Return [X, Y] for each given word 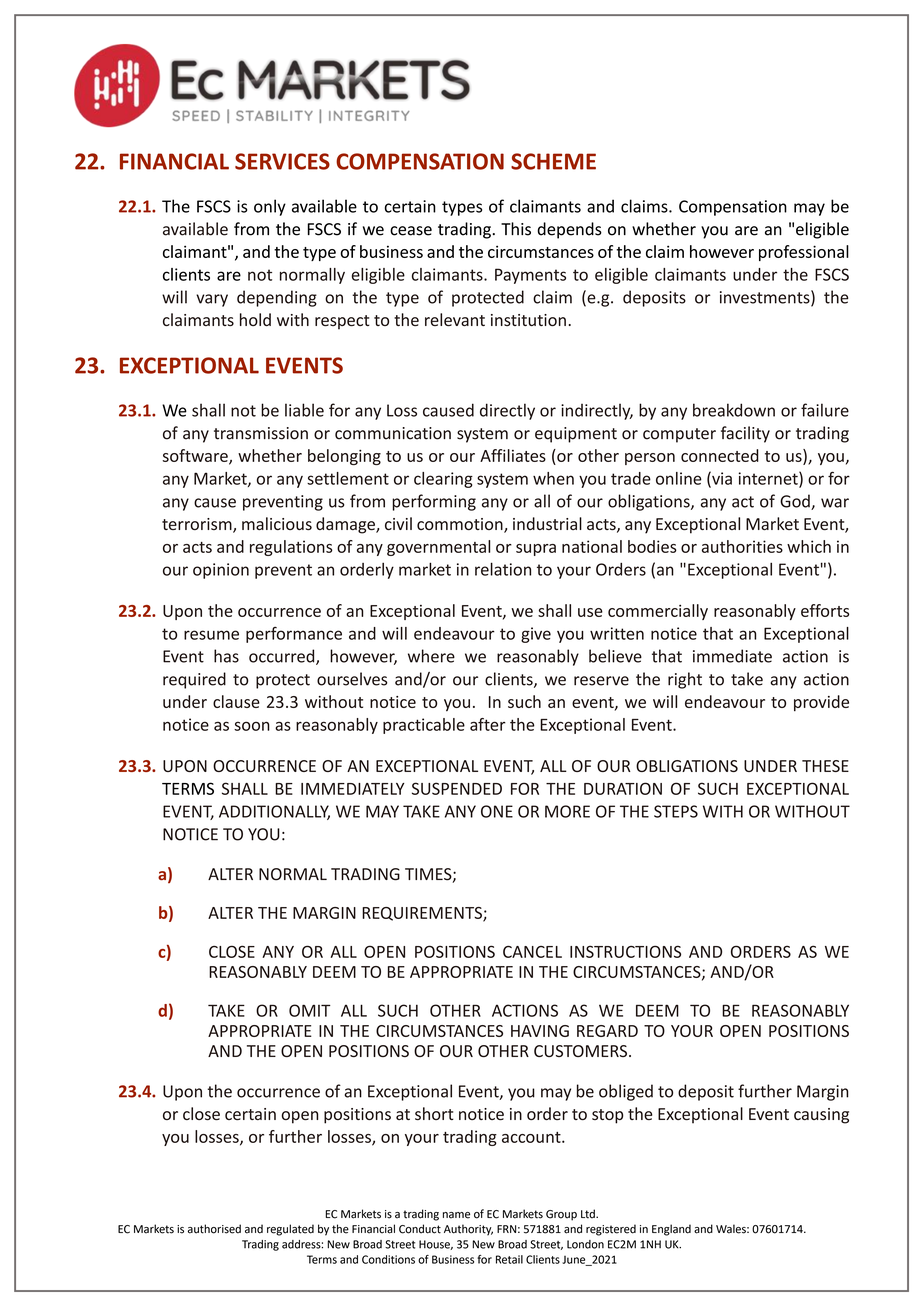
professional [804, 253]
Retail [509, 1259]
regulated [290, 1230]
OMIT [310, 1010]
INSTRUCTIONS [625, 951]
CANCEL [532, 952]
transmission [261, 433]
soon [252, 726]
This [516, 229]
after [488, 724]
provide [821, 703]
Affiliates [513, 455]
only [270, 207]
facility [745, 434]
